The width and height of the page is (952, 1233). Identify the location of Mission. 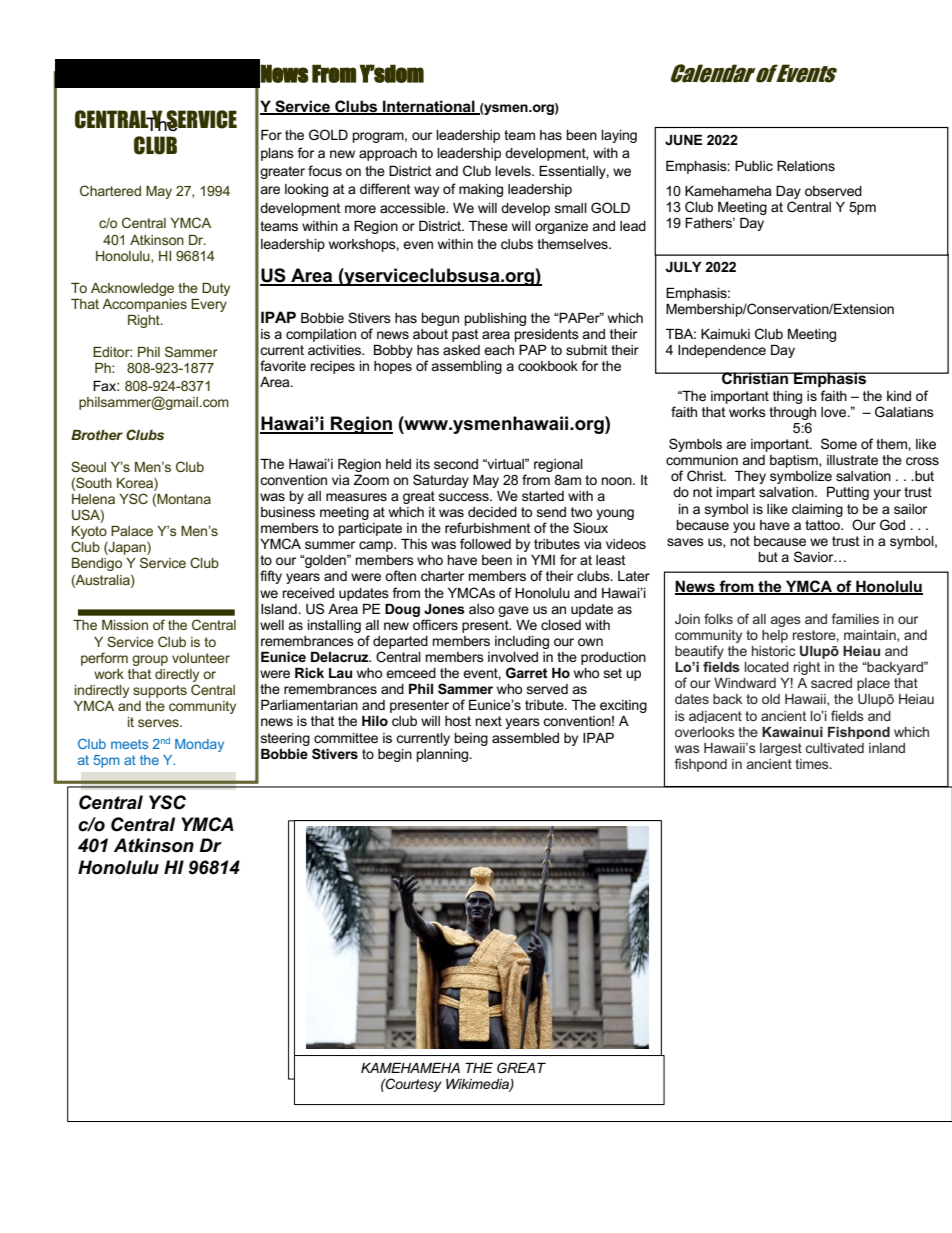
(125, 625).
